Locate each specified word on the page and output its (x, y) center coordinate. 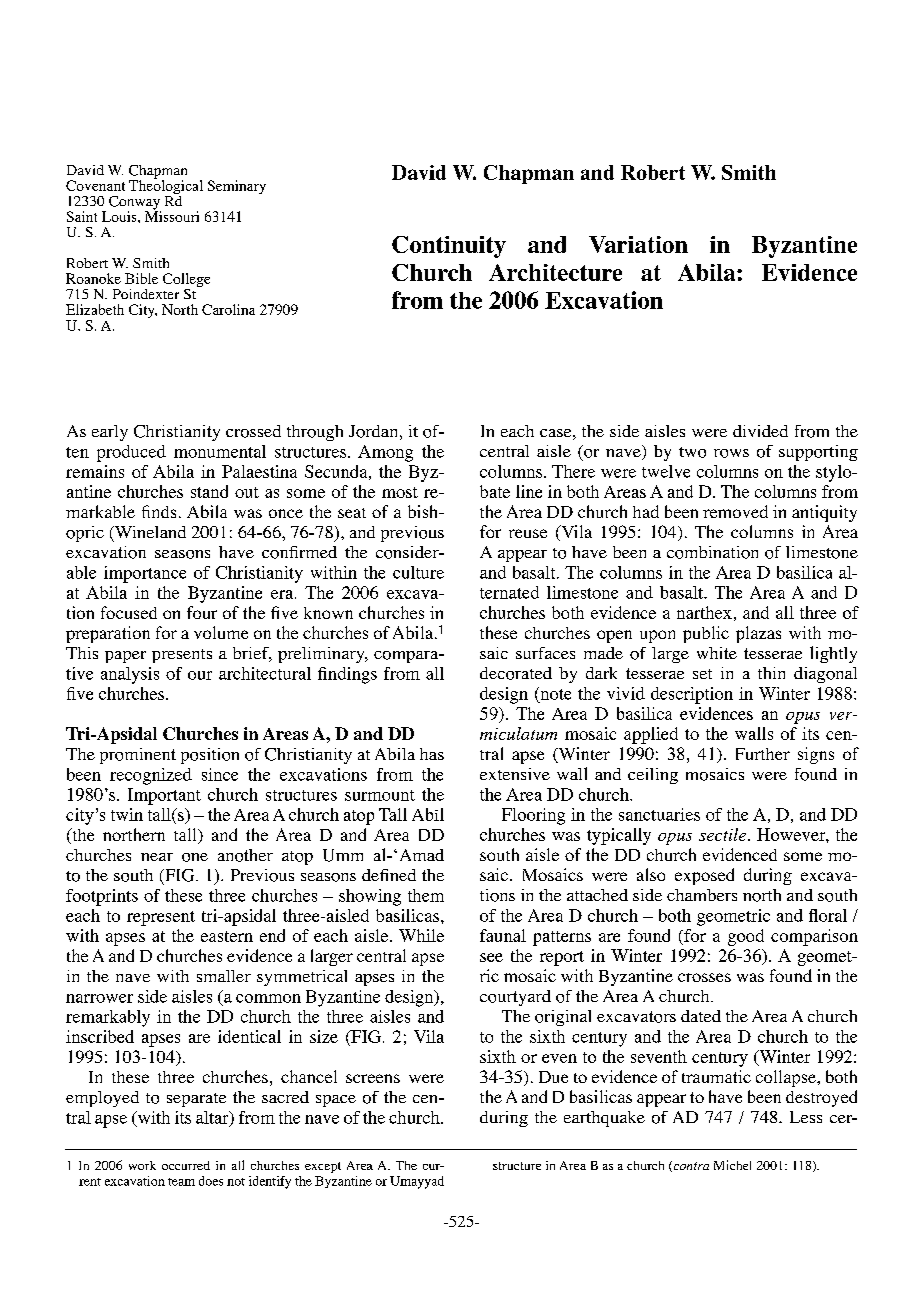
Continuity (449, 247)
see (491, 957)
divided (760, 431)
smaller (224, 976)
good (746, 937)
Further (763, 754)
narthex (704, 612)
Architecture (555, 272)
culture (418, 572)
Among (385, 453)
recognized (151, 776)
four (202, 612)
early (110, 433)
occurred (186, 1165)
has (432, 754)
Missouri (172, 215)
